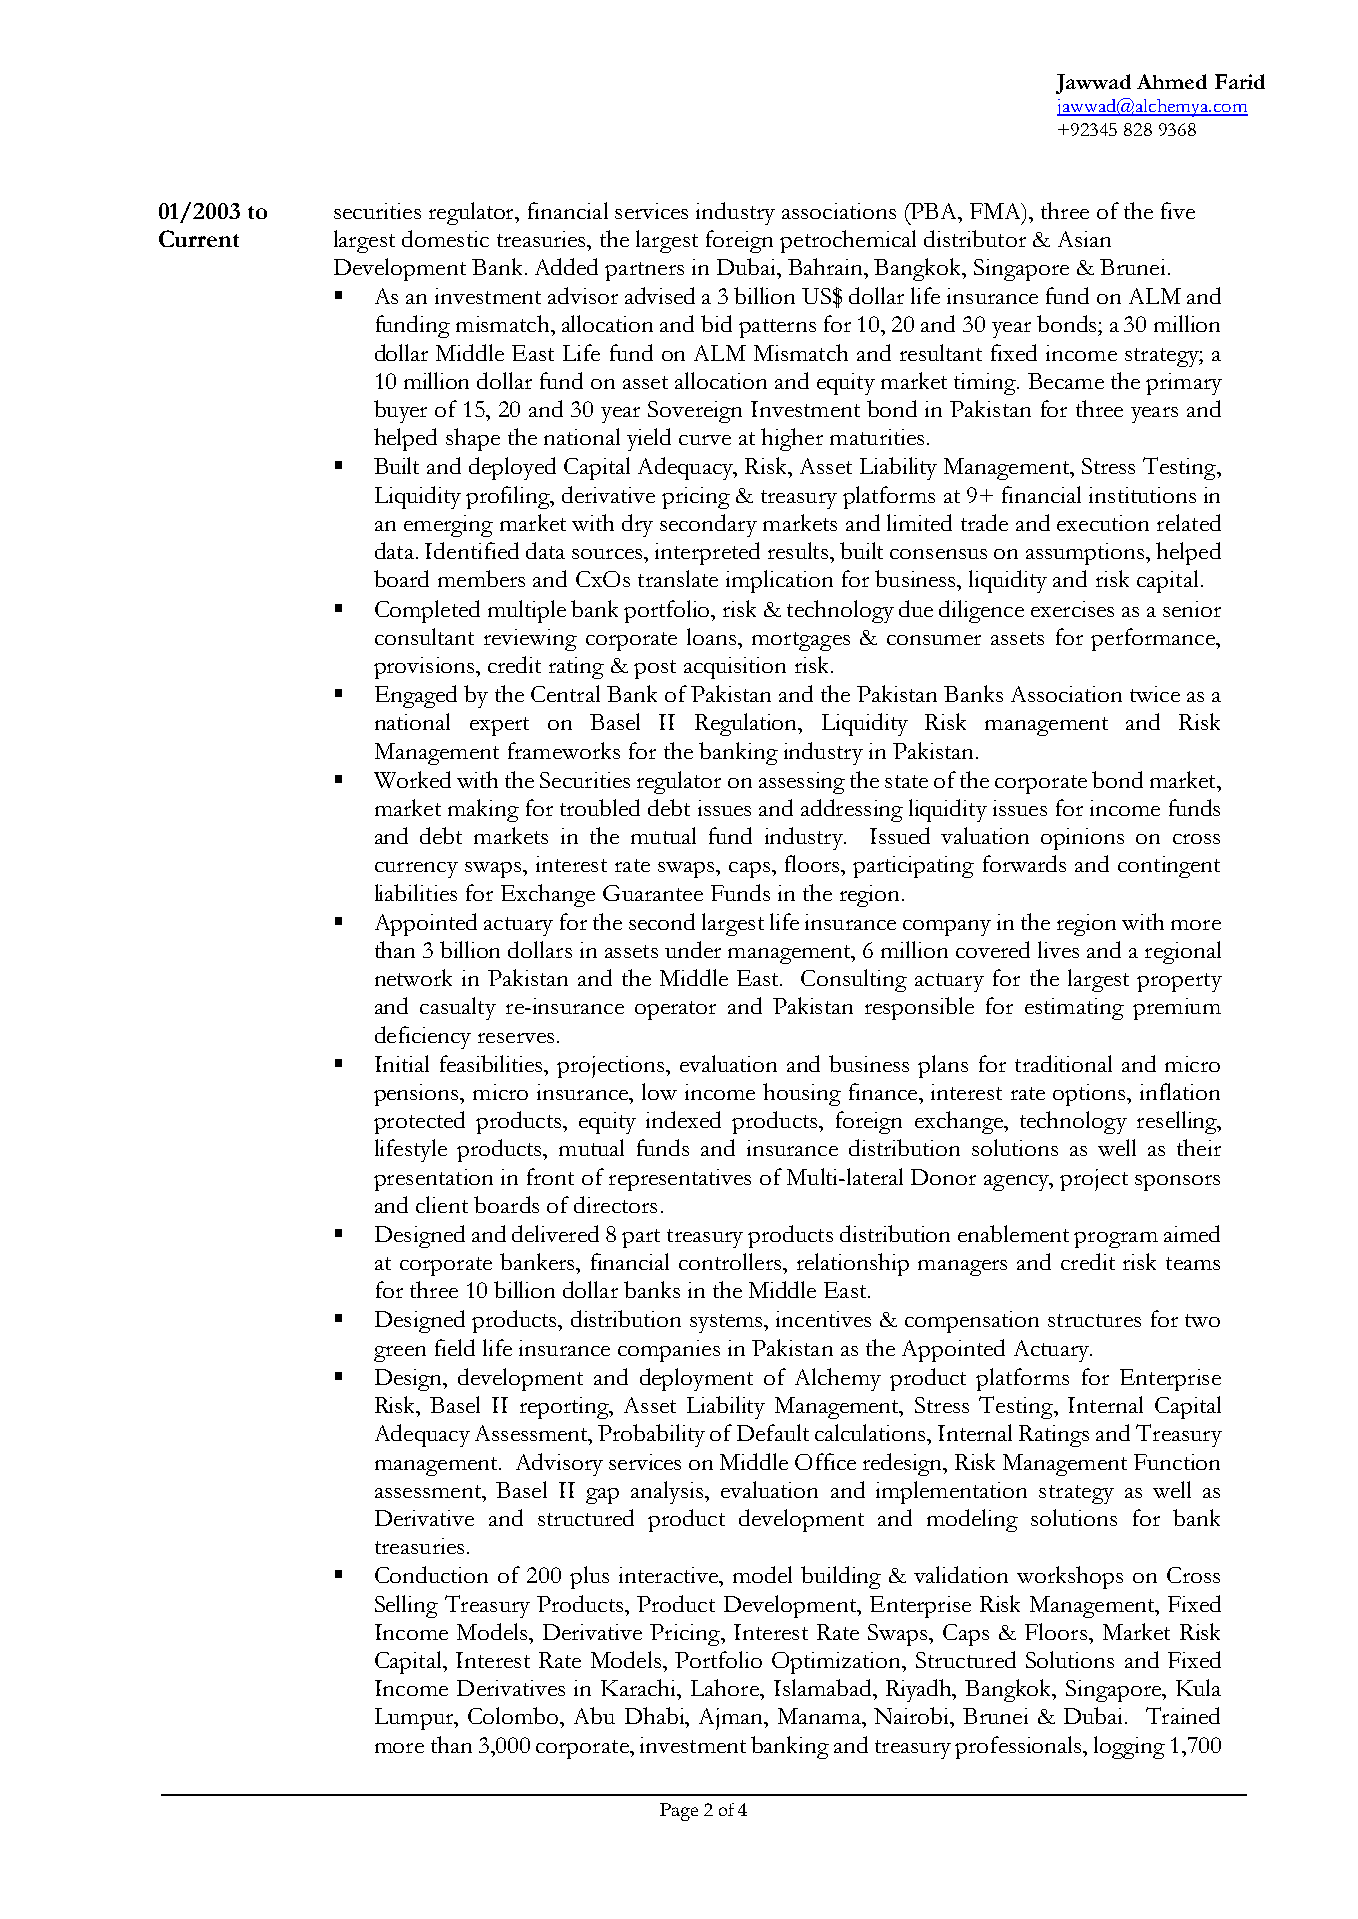 This document has height=1919, width=1358. What do you see at coordinates (199, 238) in the document?
I see `Current` at bounding box center [199, 238].
